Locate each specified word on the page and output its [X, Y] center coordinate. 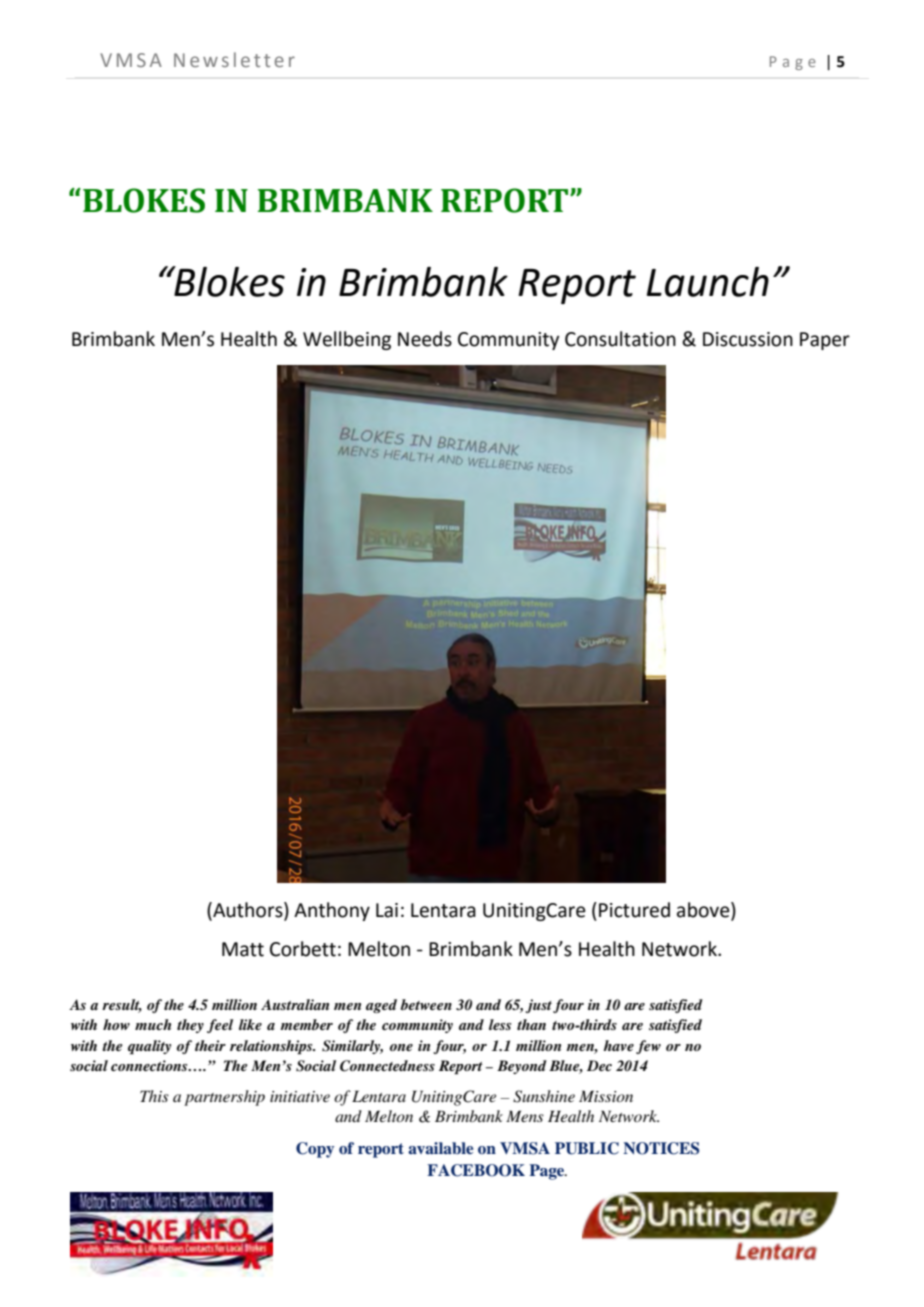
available [440, 1148]
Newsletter [234, 59]
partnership [224, 1098]
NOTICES [661, 1148]
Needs [425, 339]
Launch [708, 282]
